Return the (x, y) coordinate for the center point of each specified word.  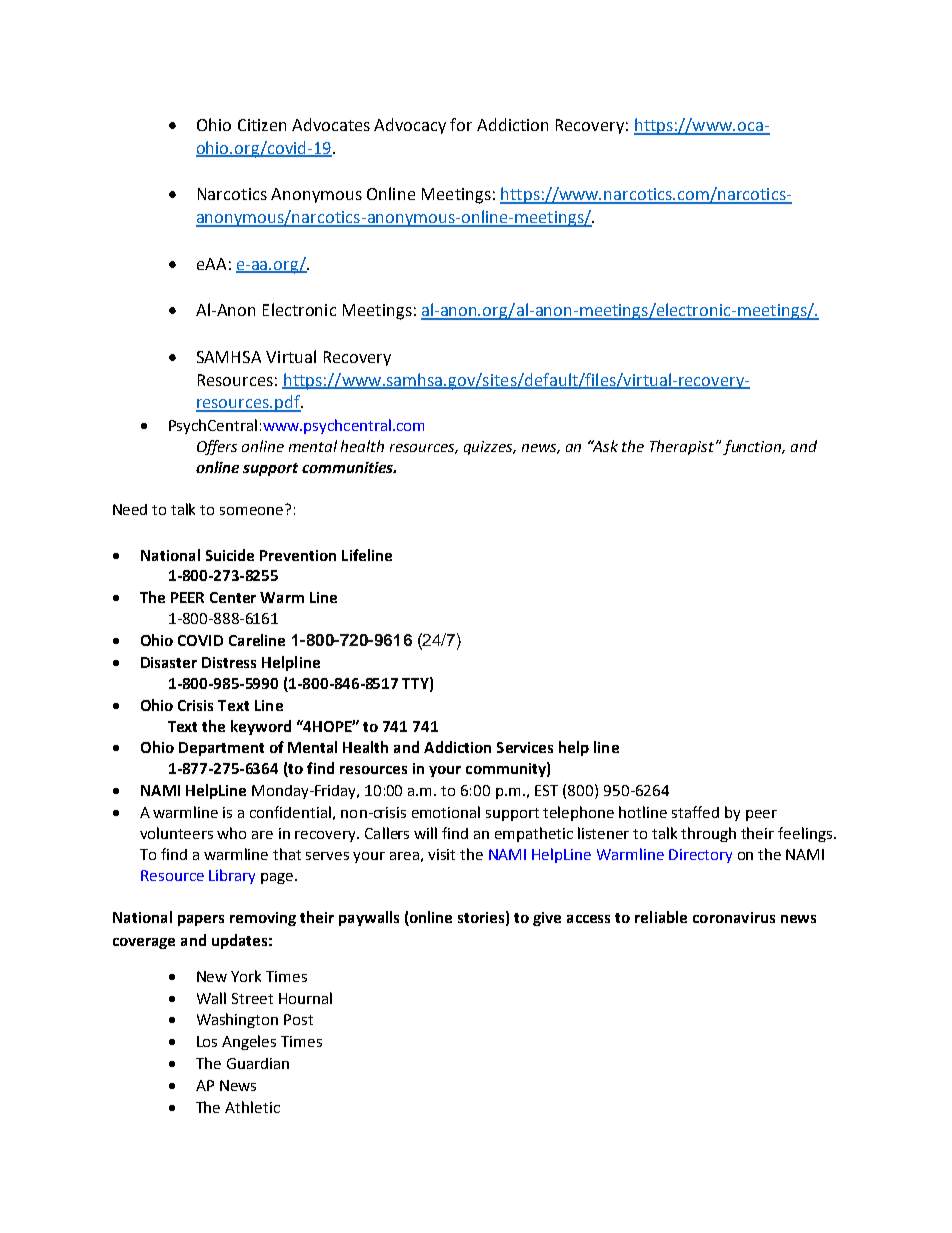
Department (221, 749)
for (461, 124)
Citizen (262, 125)
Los (207, 1041)
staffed (695, 812)
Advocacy (410, 126)
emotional (446, 812)
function (753, 447)
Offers (217, 447)
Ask (604, 446)
